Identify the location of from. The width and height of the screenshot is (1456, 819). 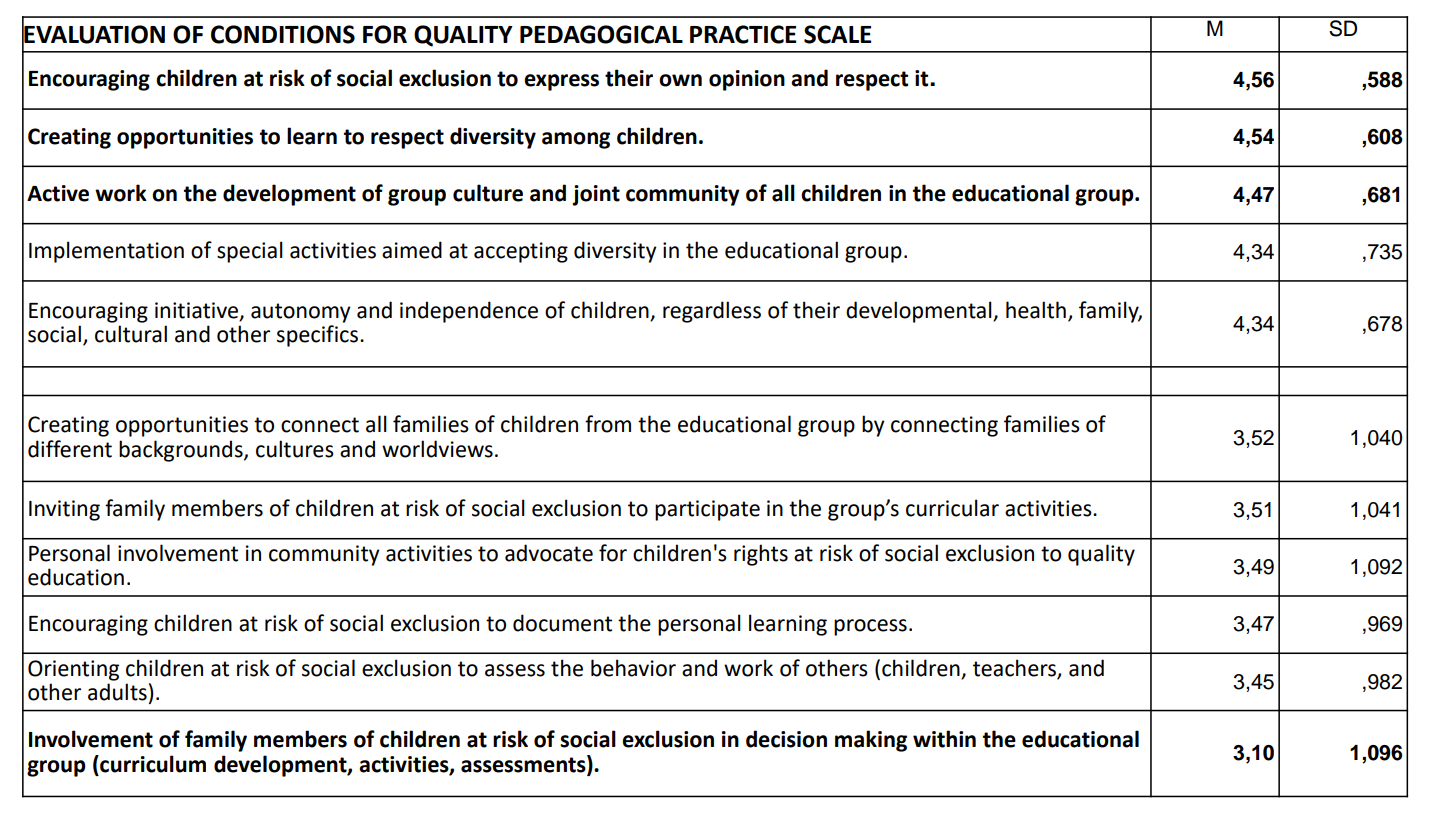
(608, 424).
